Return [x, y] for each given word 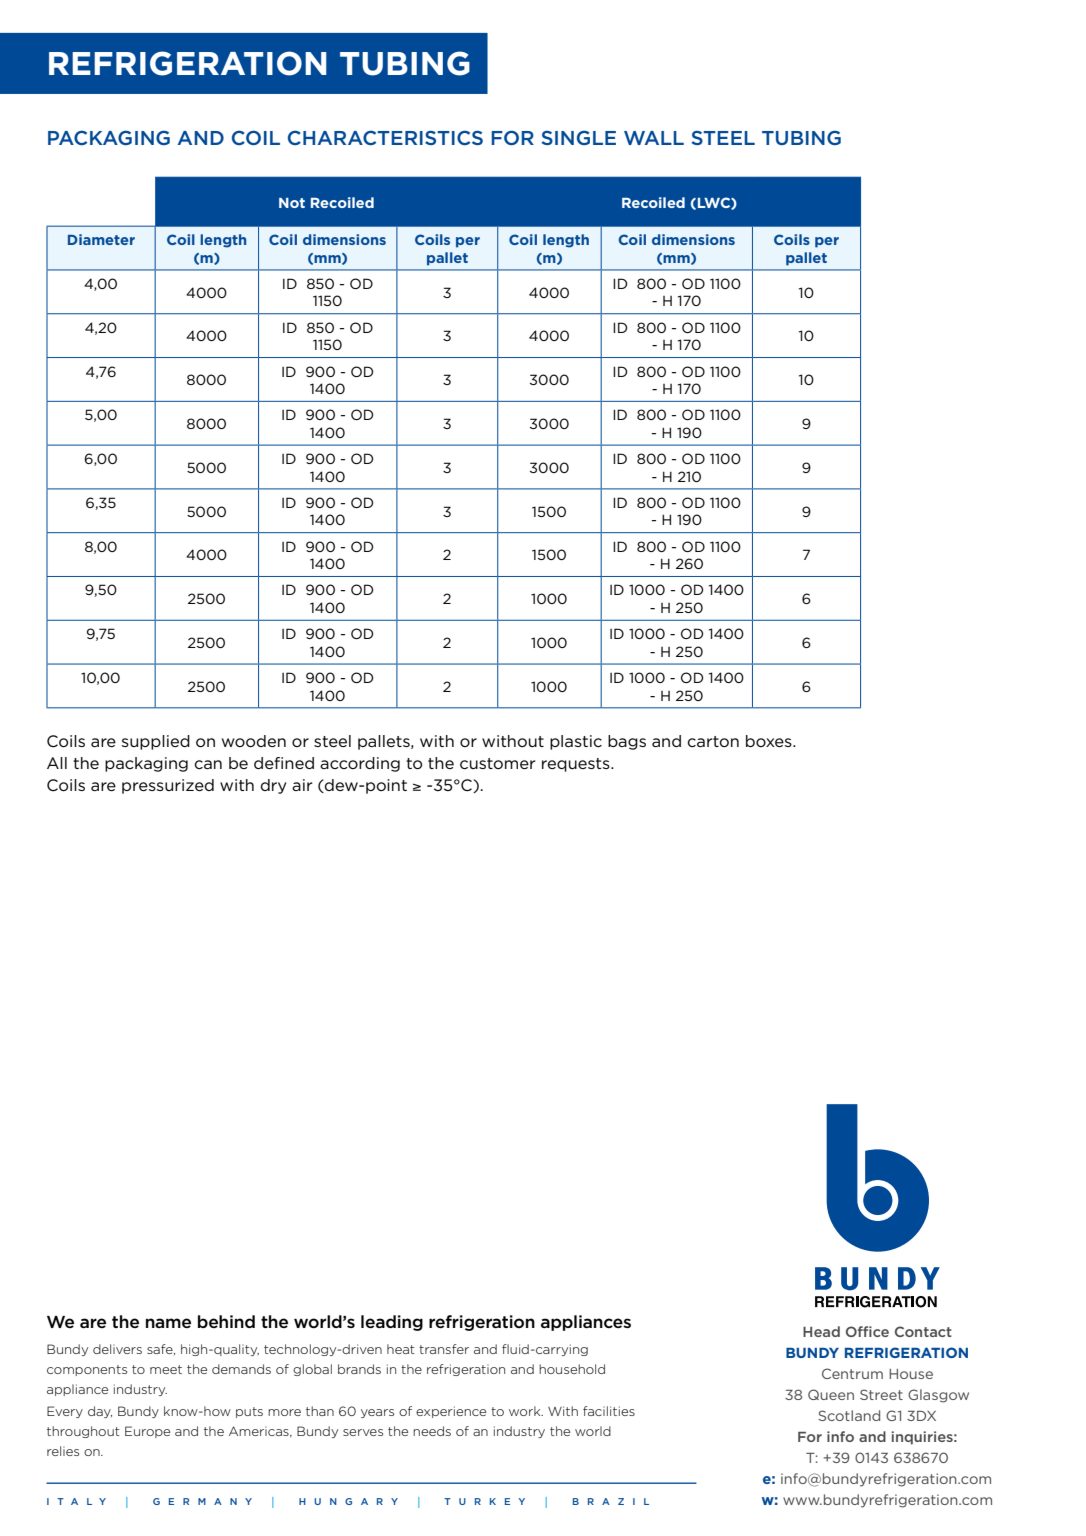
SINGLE [579, 137]
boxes [770, 741]
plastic [576, 742]
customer [497, 763]
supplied [156, 742]
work [526, 1411]
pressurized [168, 786]
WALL [654, 138]
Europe [147, 1432]
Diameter [101, 239]
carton [713, 741]
